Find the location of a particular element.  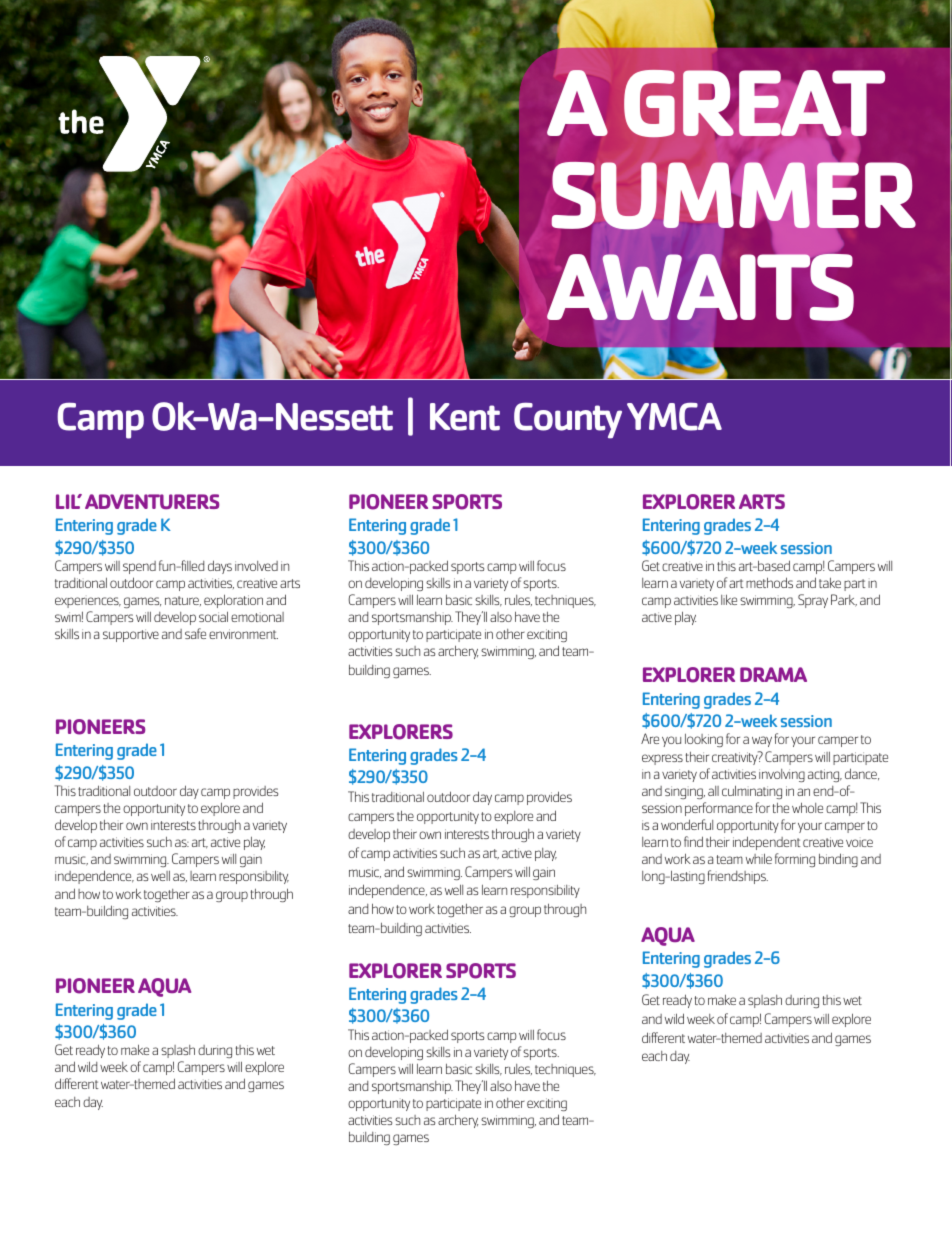

take is located at coordinates (830, 583).
